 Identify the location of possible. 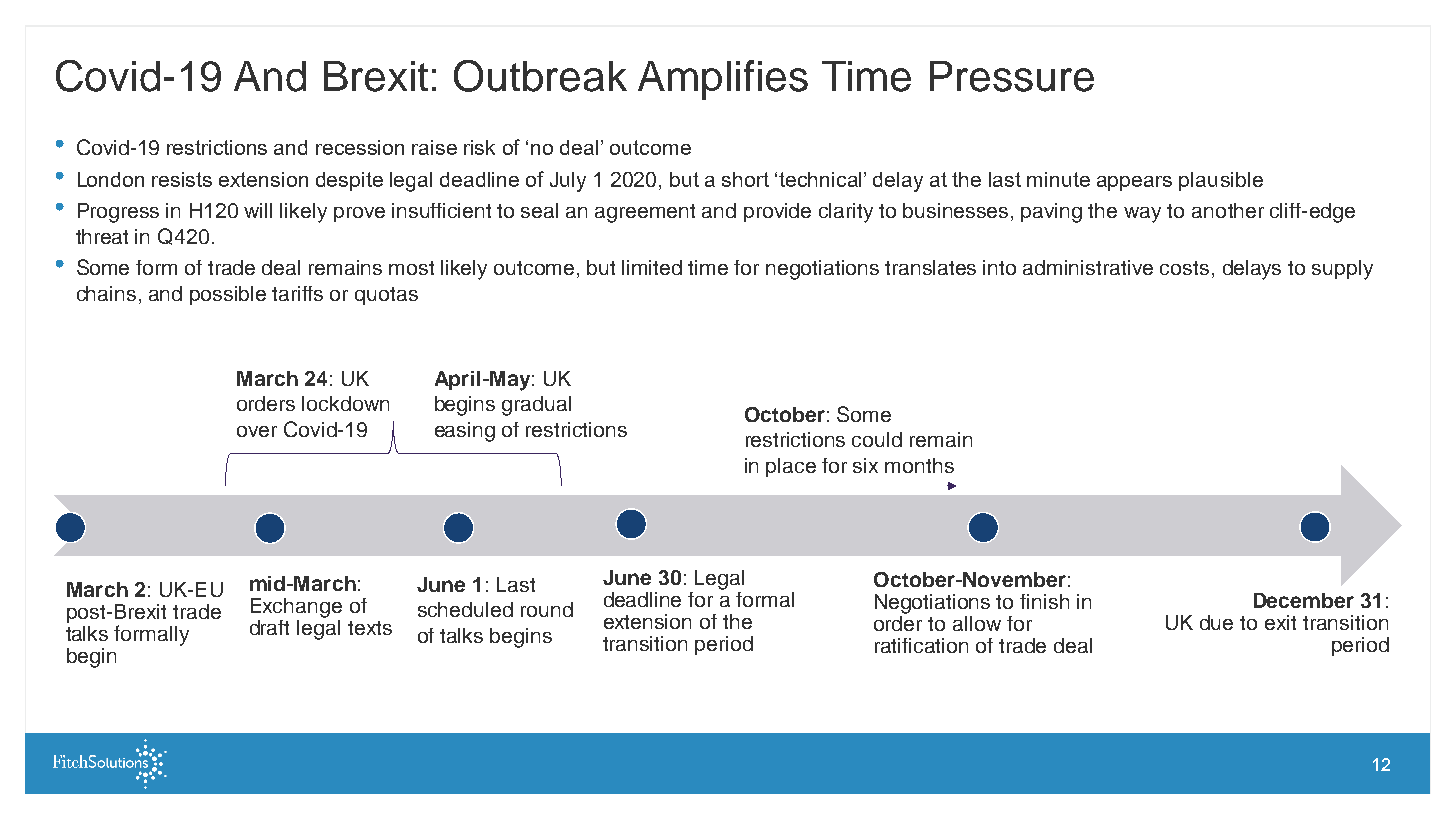
(228, 295).
